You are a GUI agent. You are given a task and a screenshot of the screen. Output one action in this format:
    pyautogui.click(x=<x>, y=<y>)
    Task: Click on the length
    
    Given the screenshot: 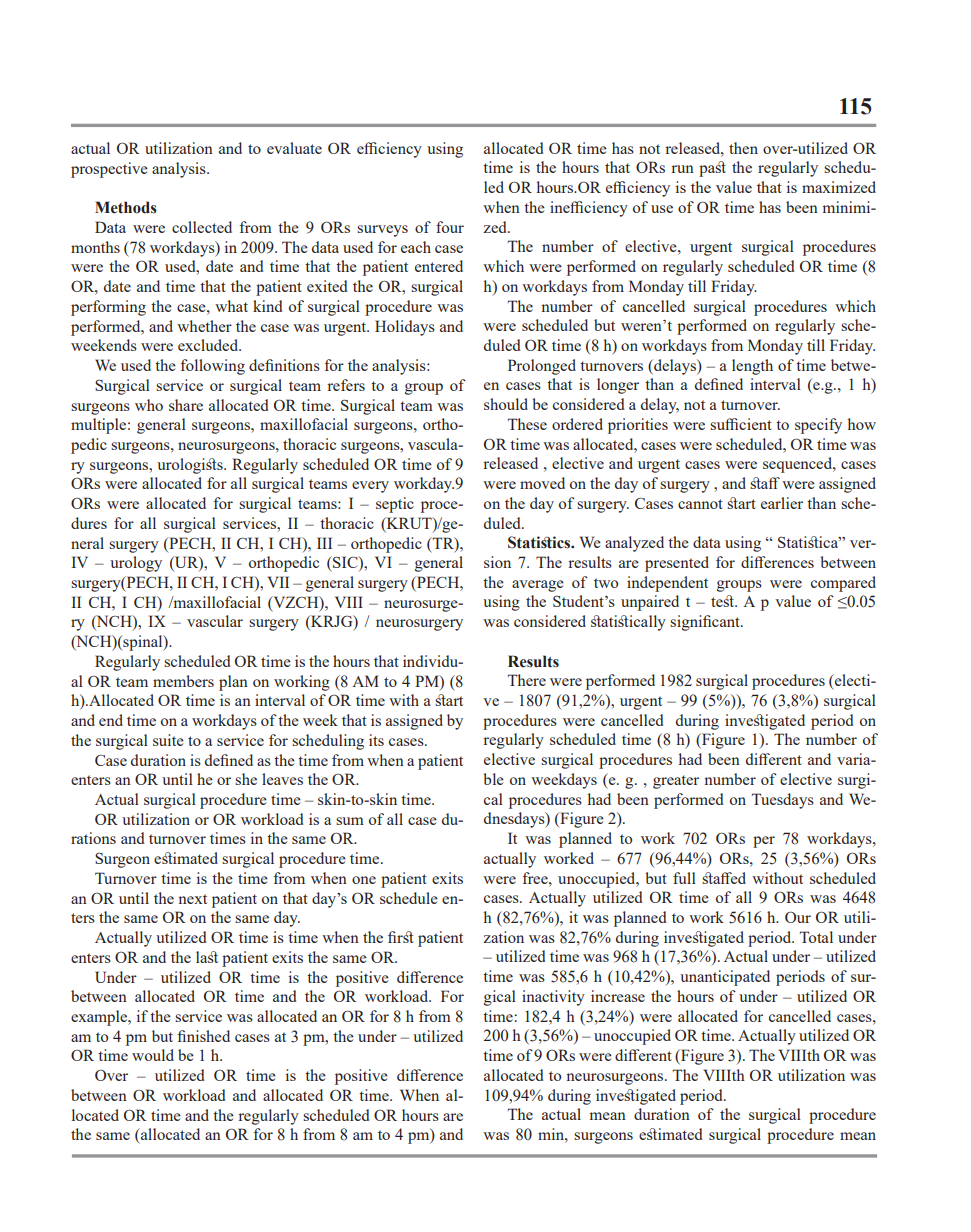 What is the action you would take?
    pyautogui.click(x=752, y=367)
